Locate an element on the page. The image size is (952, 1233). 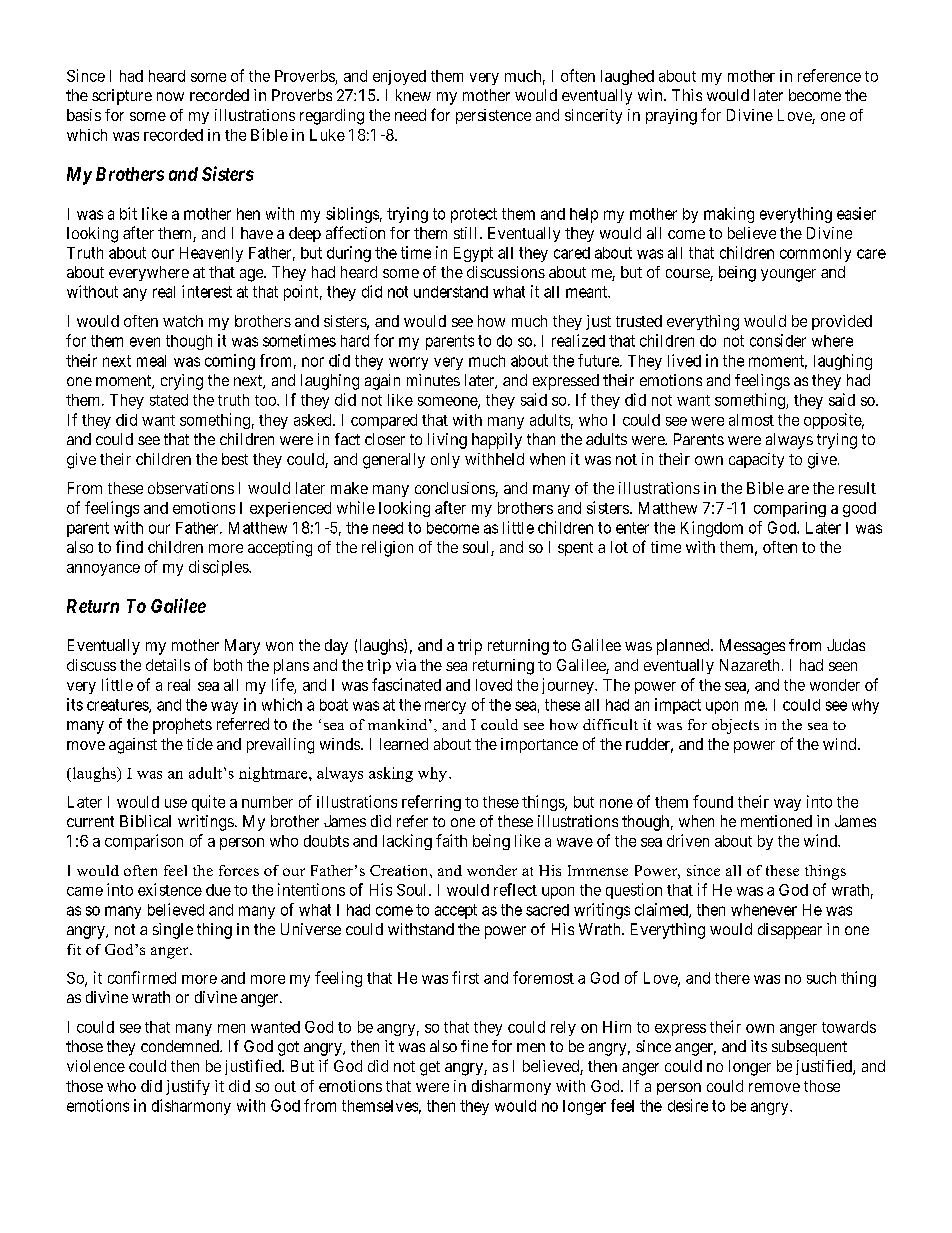
Messages is located at coordinates (752, 647).
